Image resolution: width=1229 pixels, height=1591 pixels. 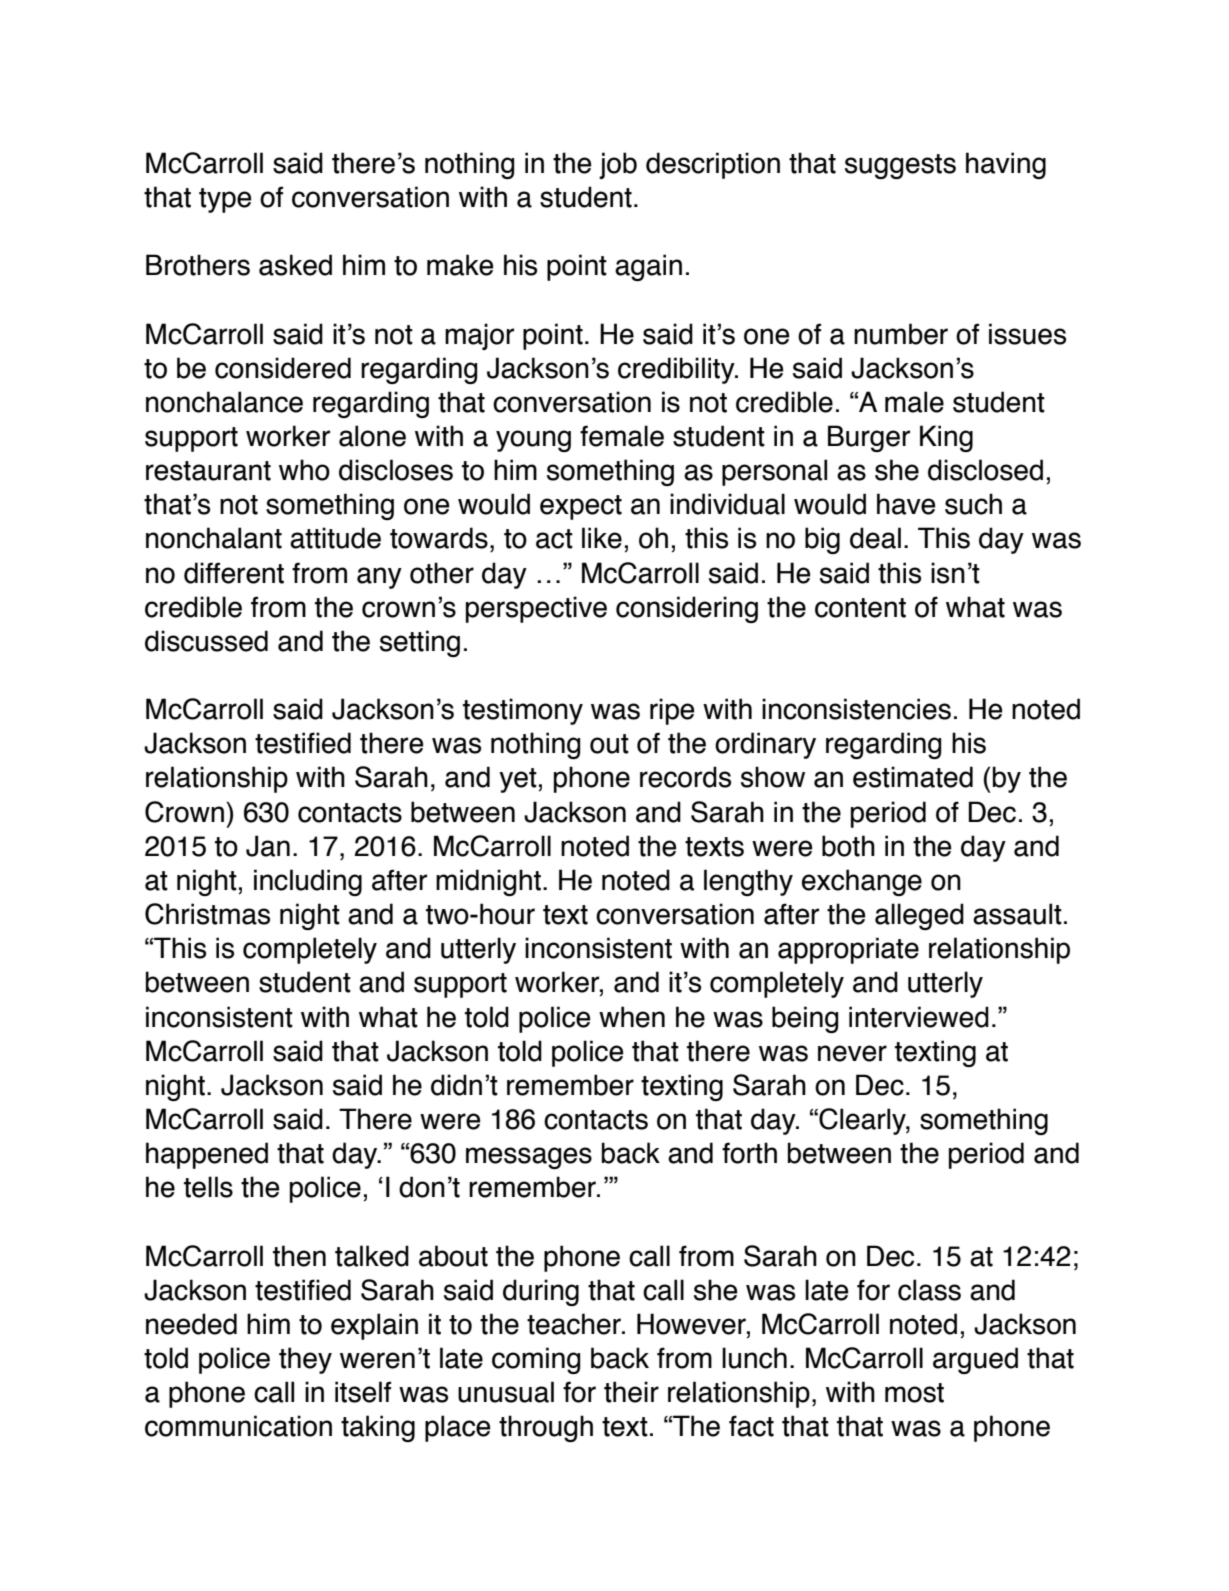 I want to click on type, so click(x=225, y=200).
